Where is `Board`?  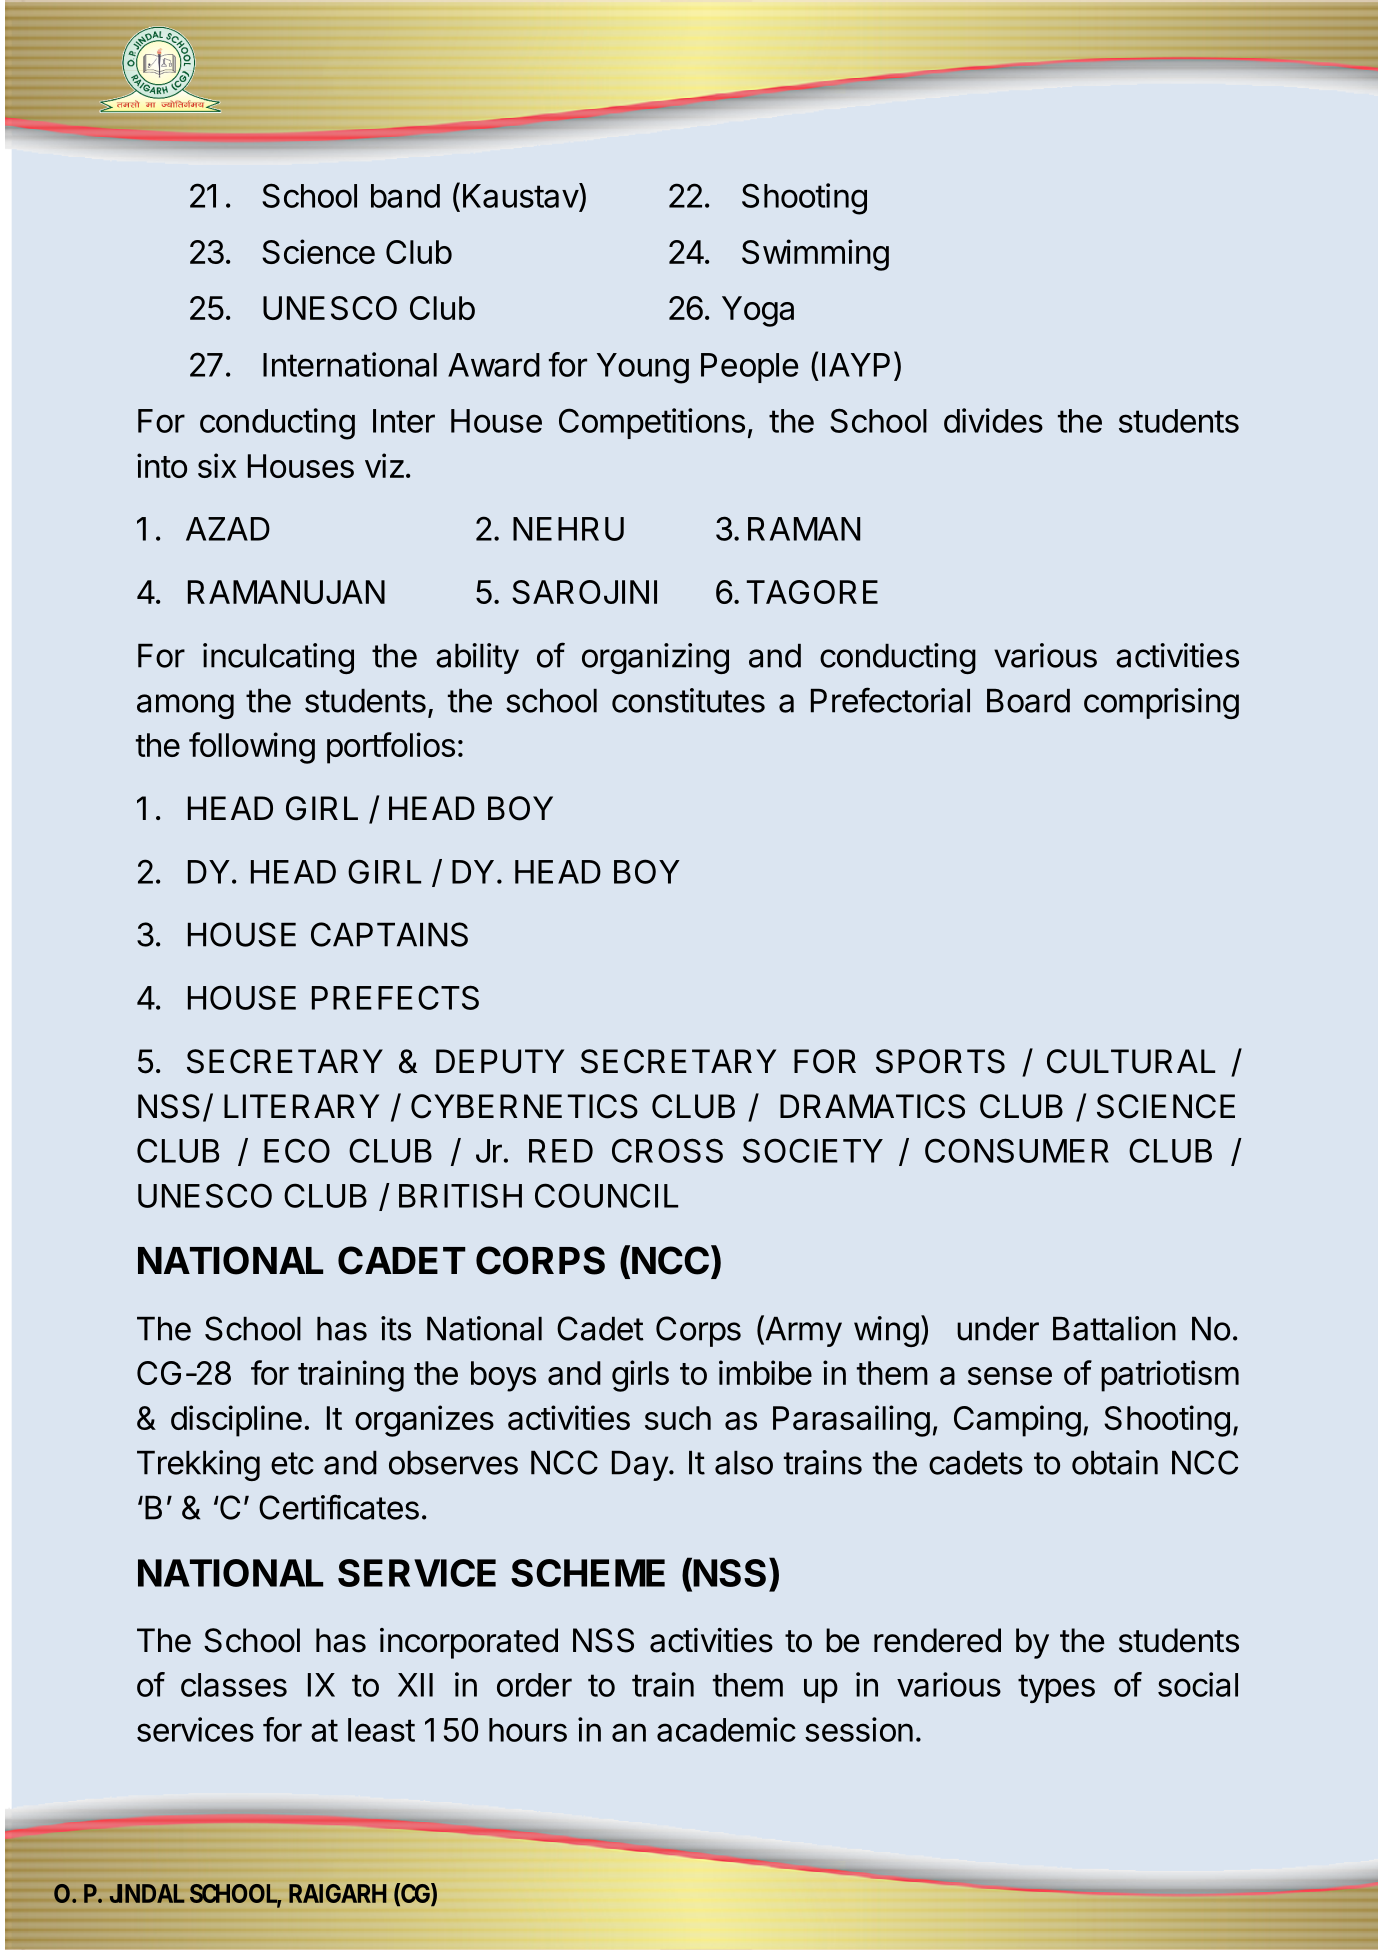
Board is located at coordinates (1028, 701).
